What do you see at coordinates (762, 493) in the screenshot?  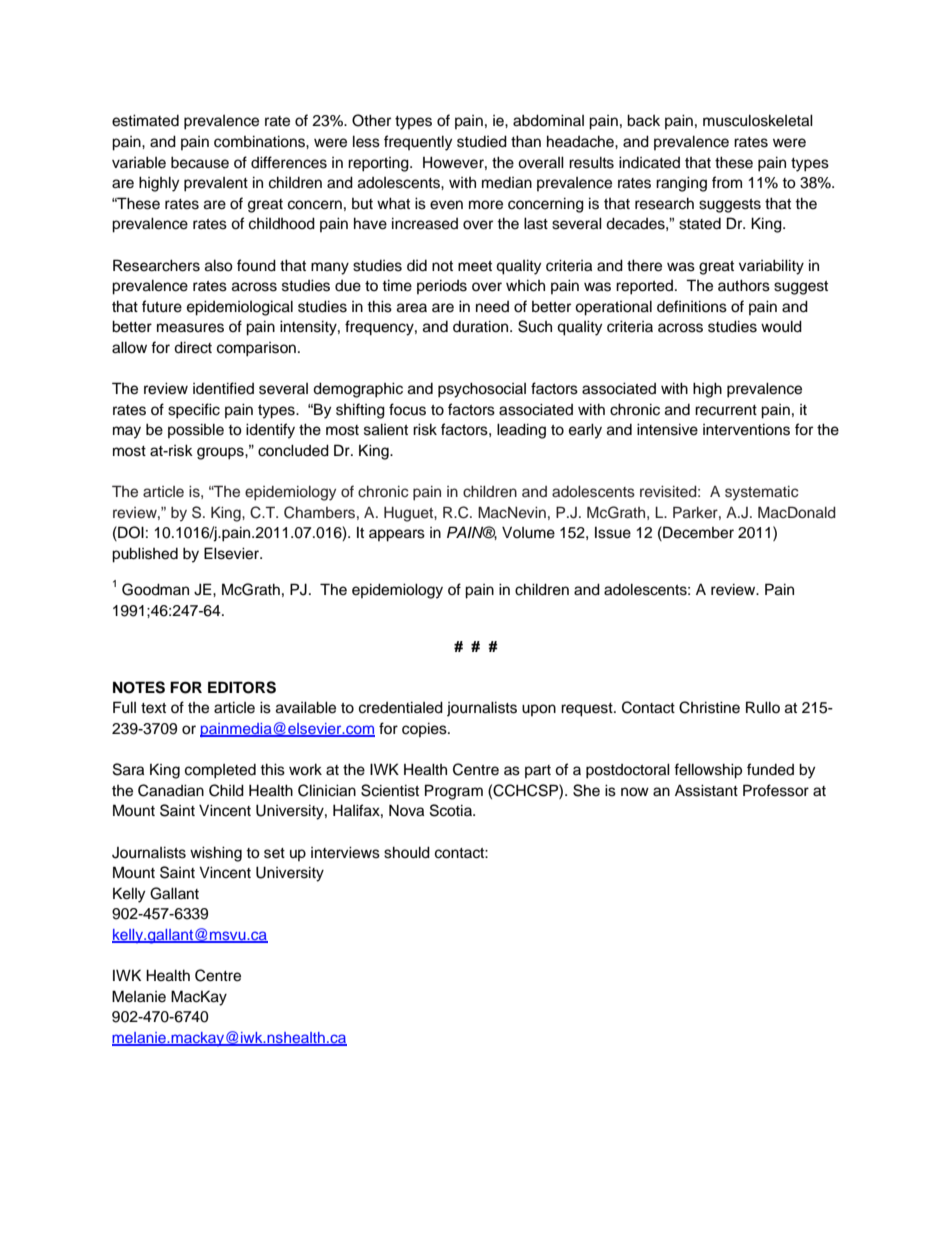 I see `systematic` at bounding box center [762, 493].
